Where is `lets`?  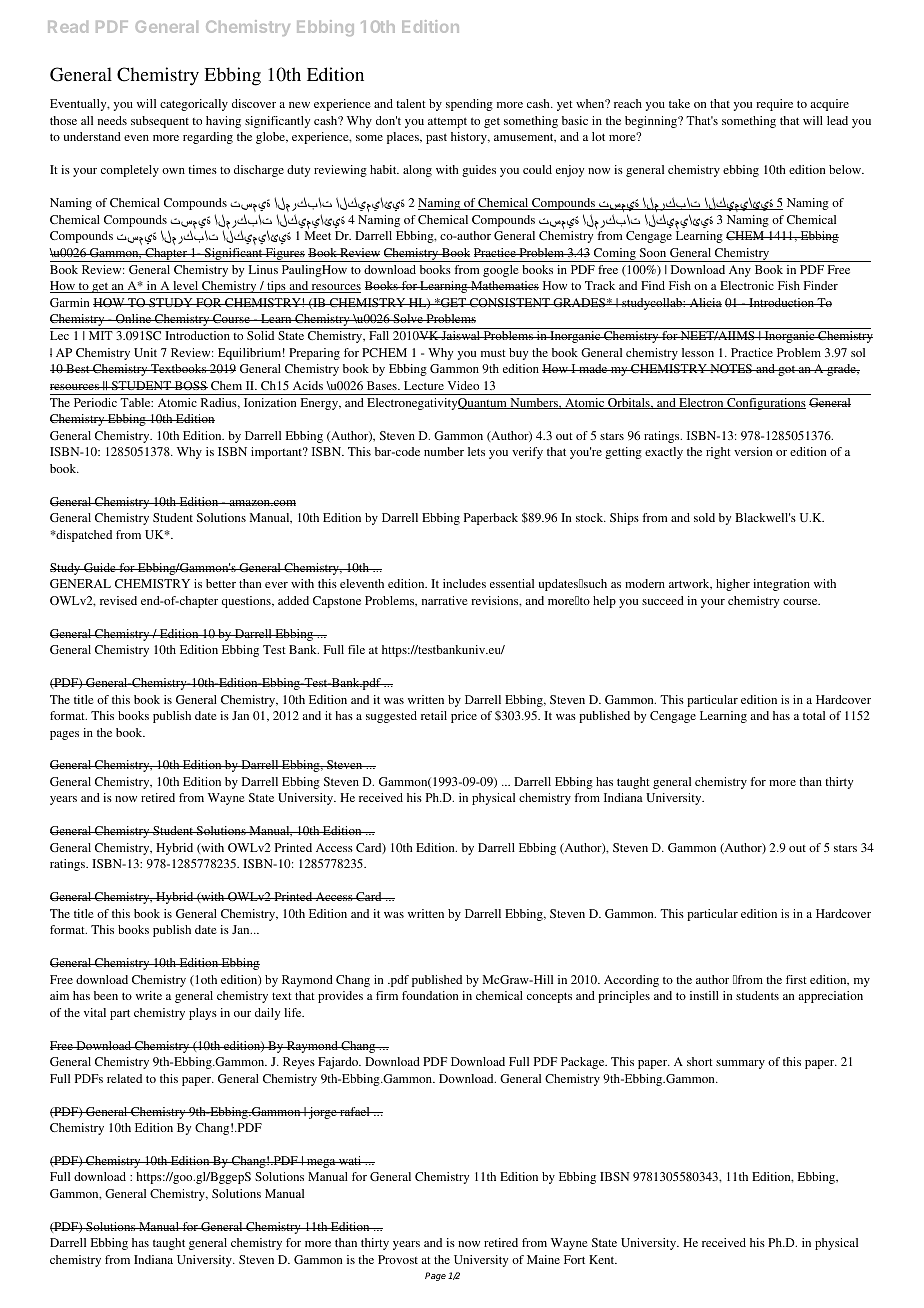 lets is located at coordinates (476, 451).
